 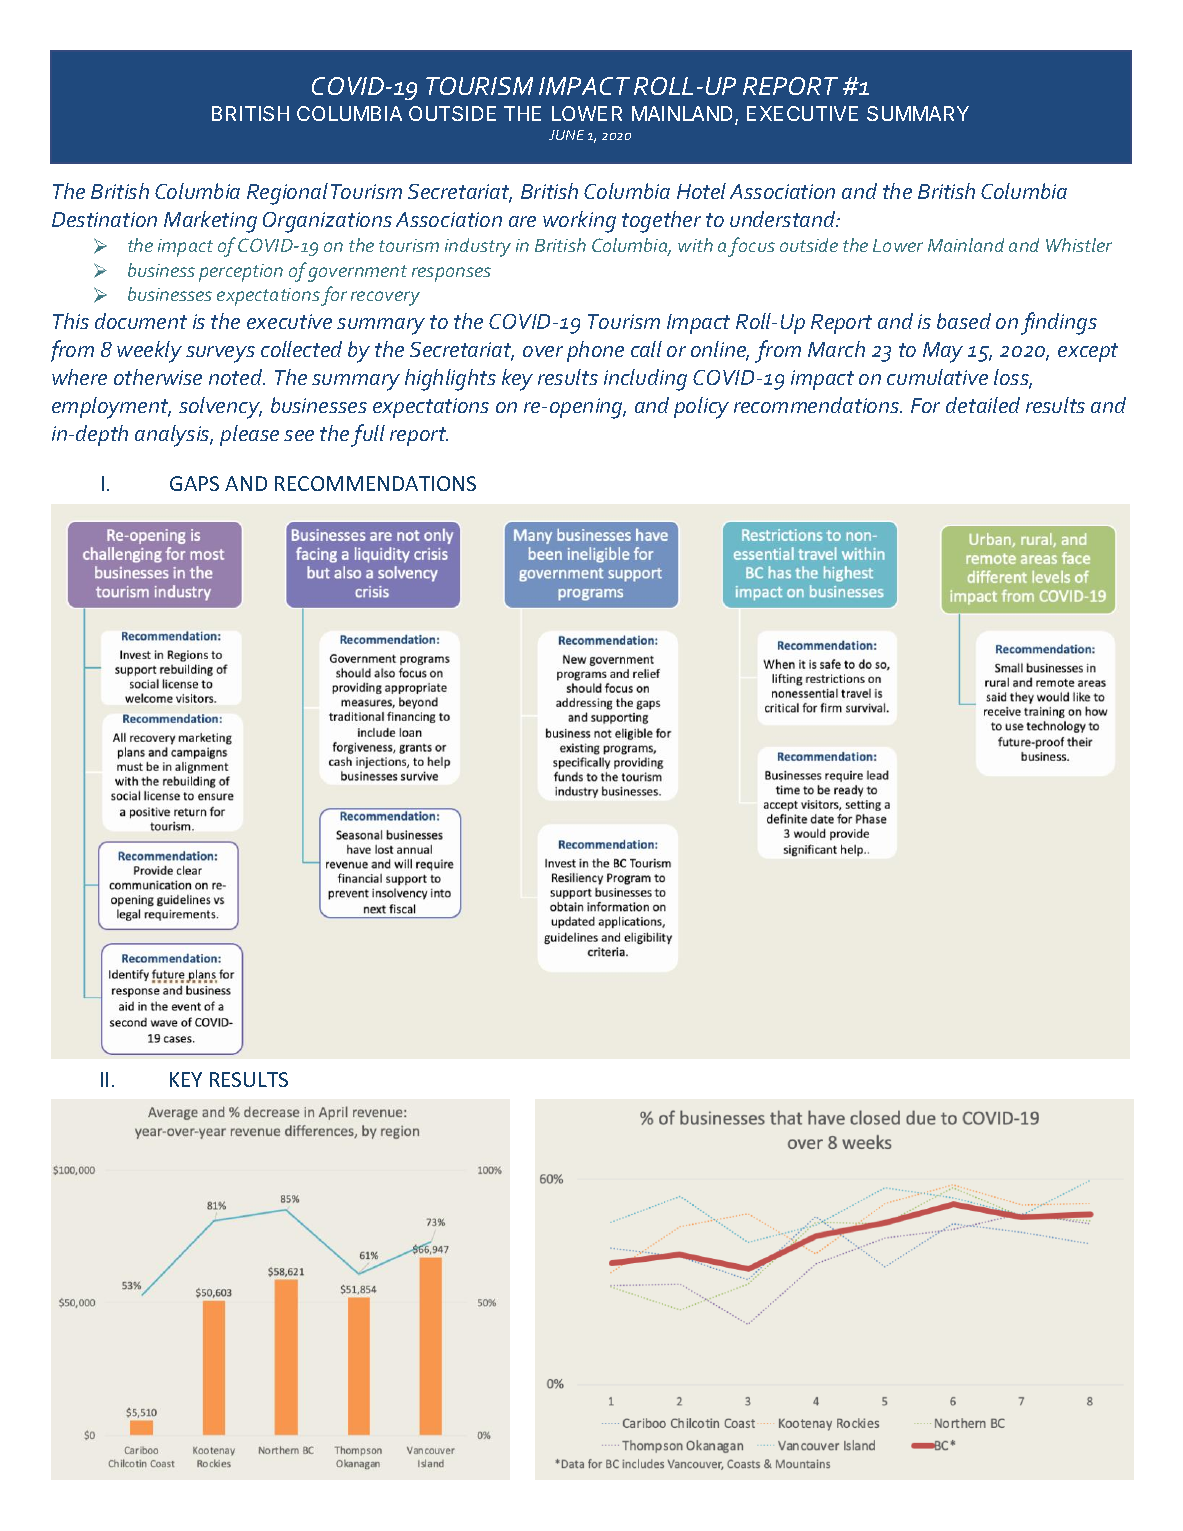 I want to click on Regional, so click(x=287, y=194).
